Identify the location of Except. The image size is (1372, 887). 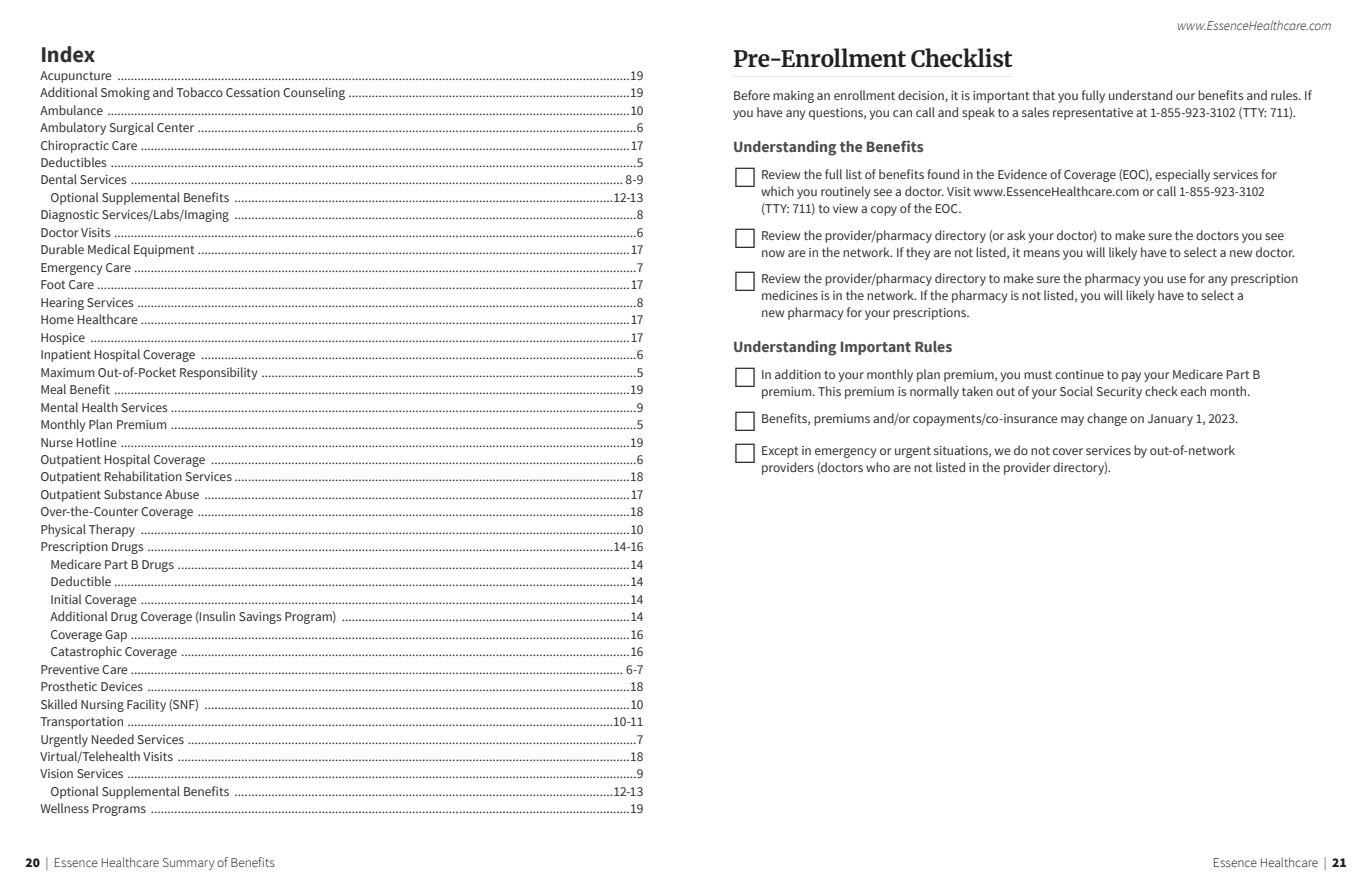
(780, 452).
